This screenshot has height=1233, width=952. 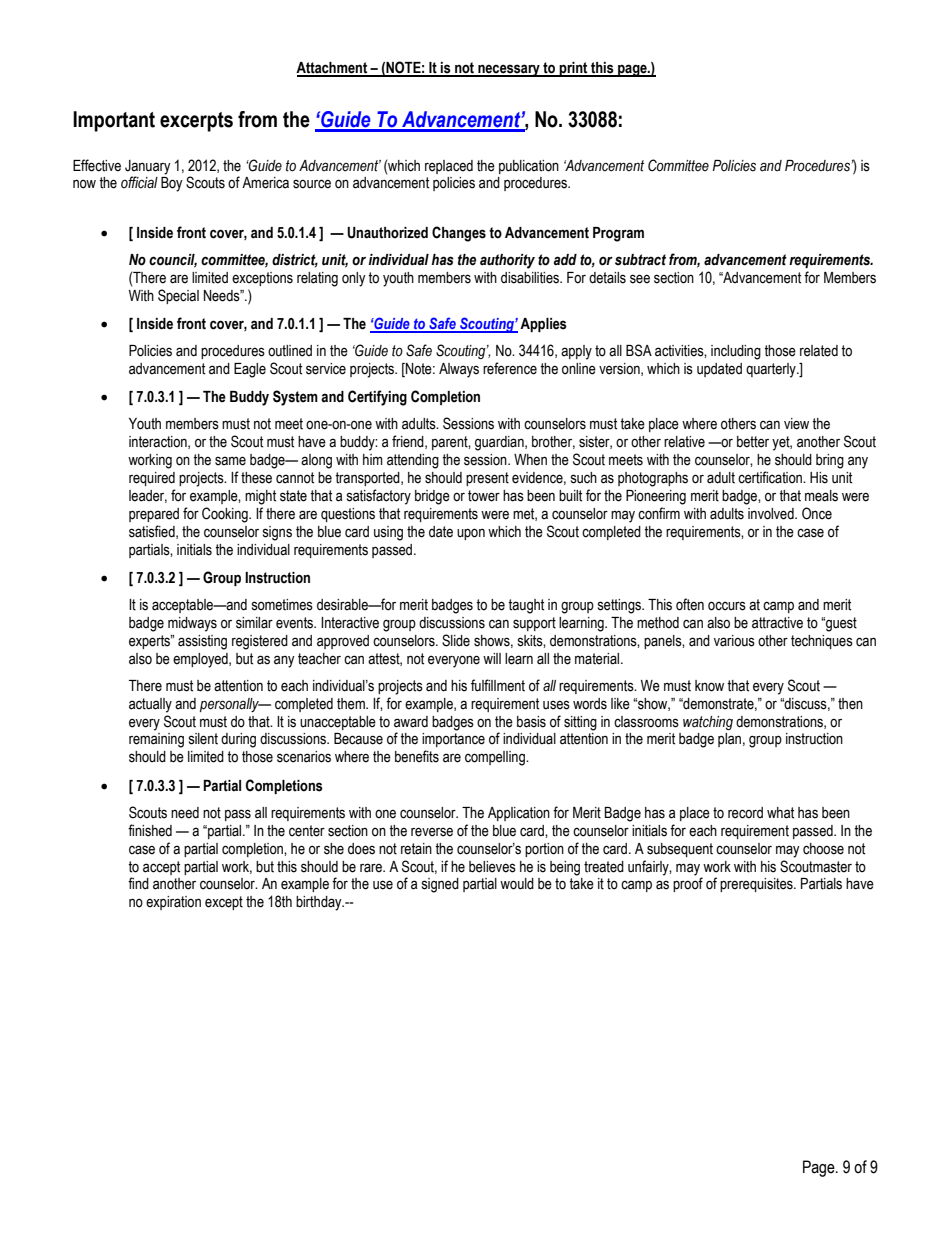 What do you see at coordinates (459, 370) in the screenshot?
I see `Always` at bounding box center [459, 370].
